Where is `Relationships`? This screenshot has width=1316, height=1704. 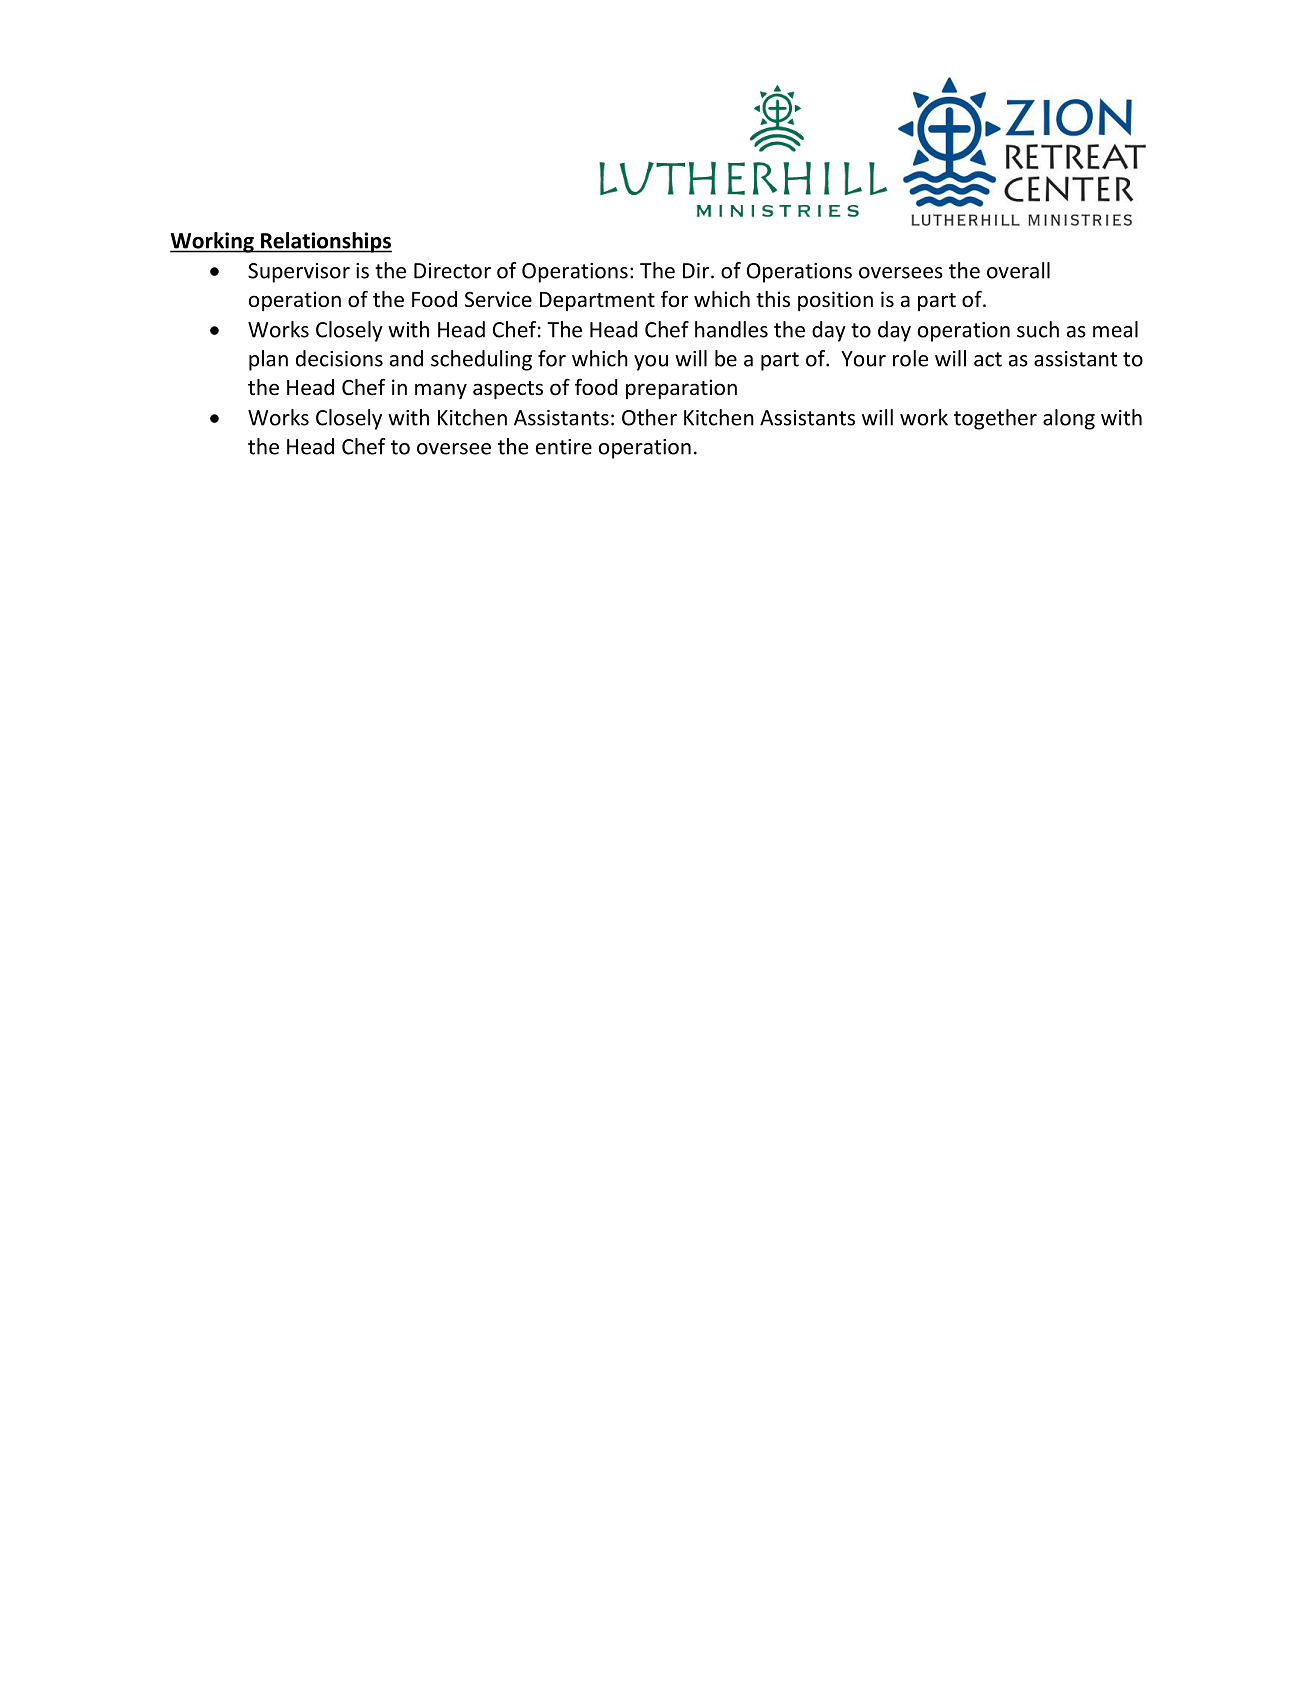
Relationships is located at coordinates (325, 242).
